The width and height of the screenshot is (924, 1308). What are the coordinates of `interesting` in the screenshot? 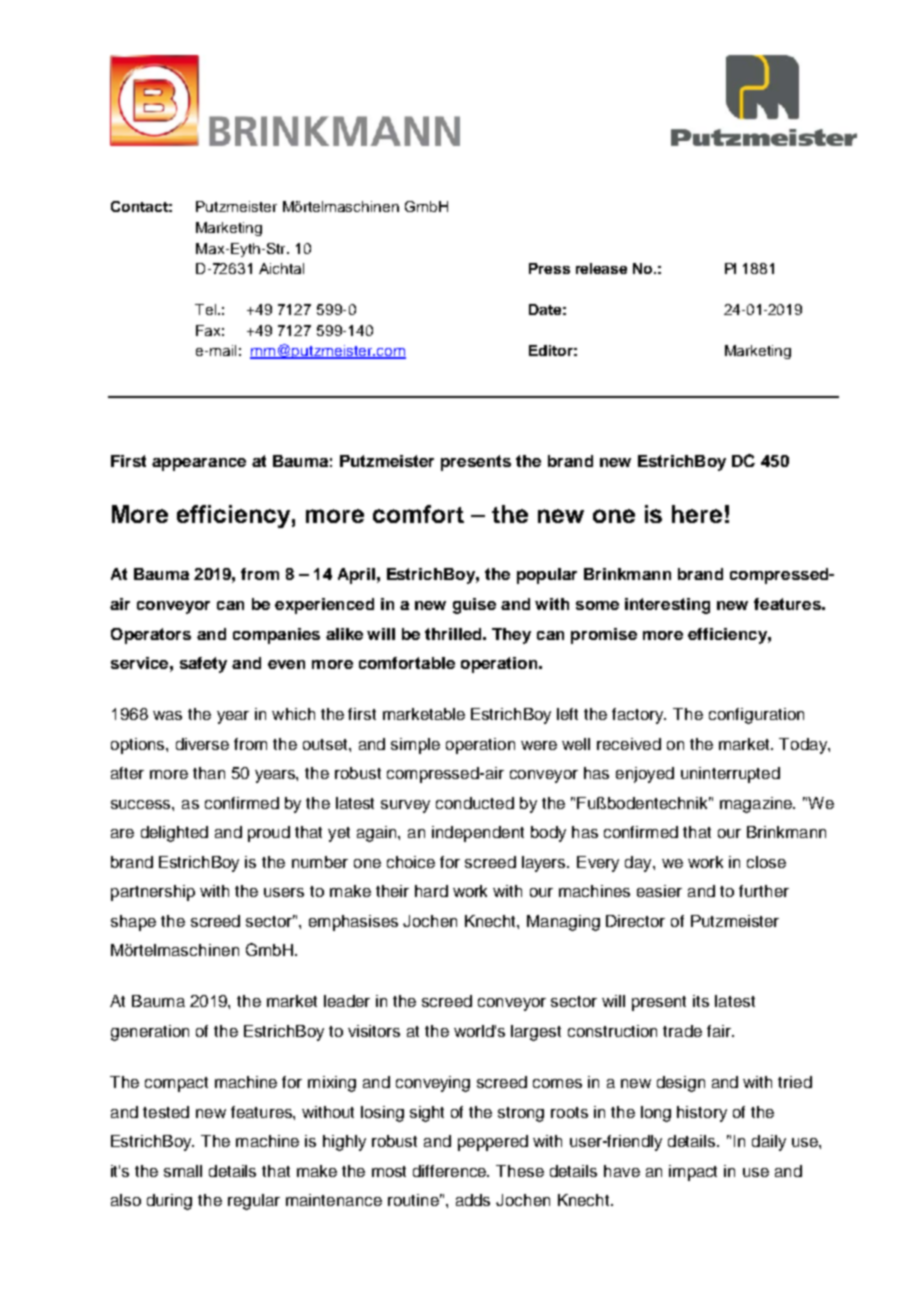 It's located at (667, 606).
